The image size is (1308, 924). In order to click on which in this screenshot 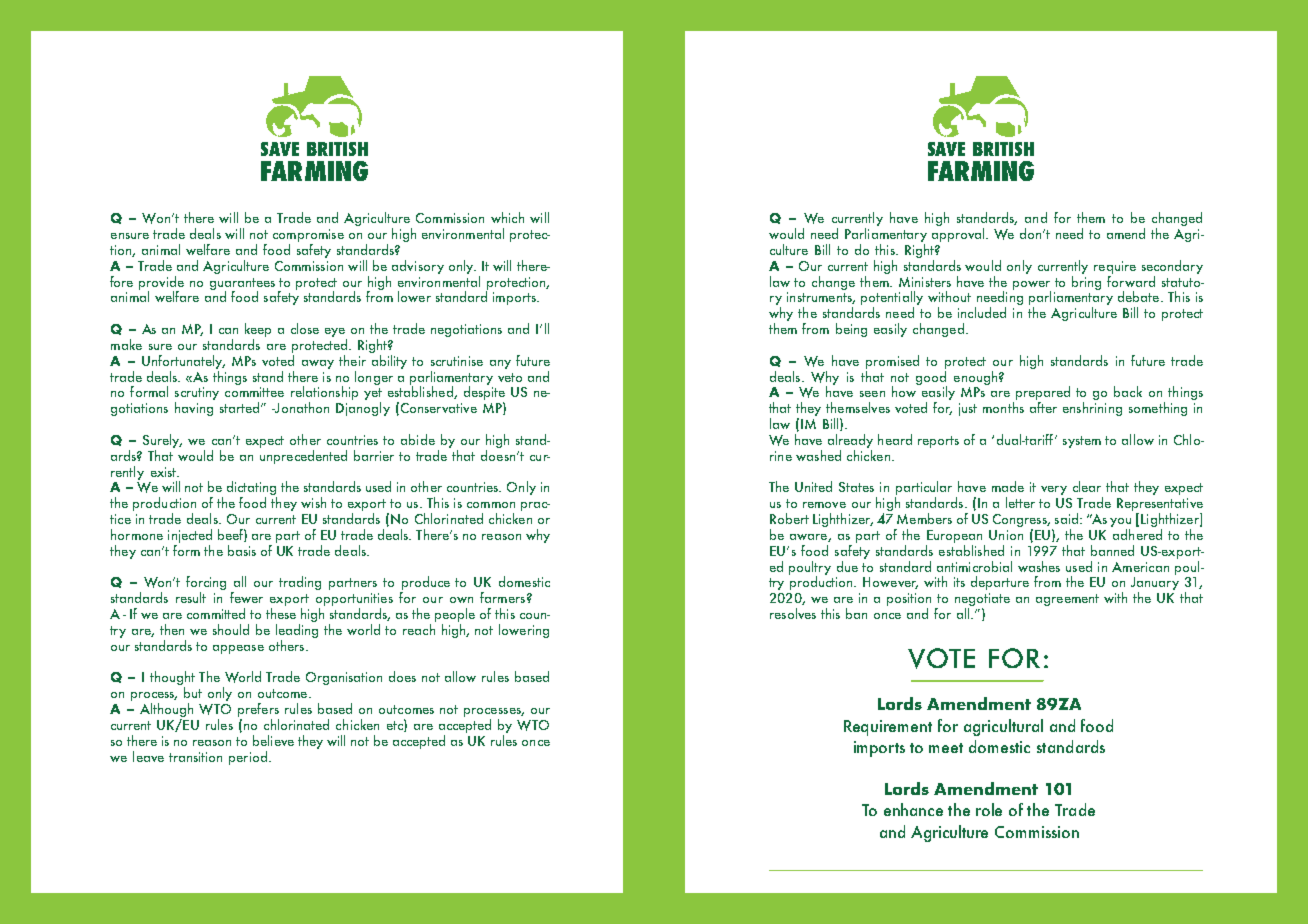, I will do `click(507, 217)`.
